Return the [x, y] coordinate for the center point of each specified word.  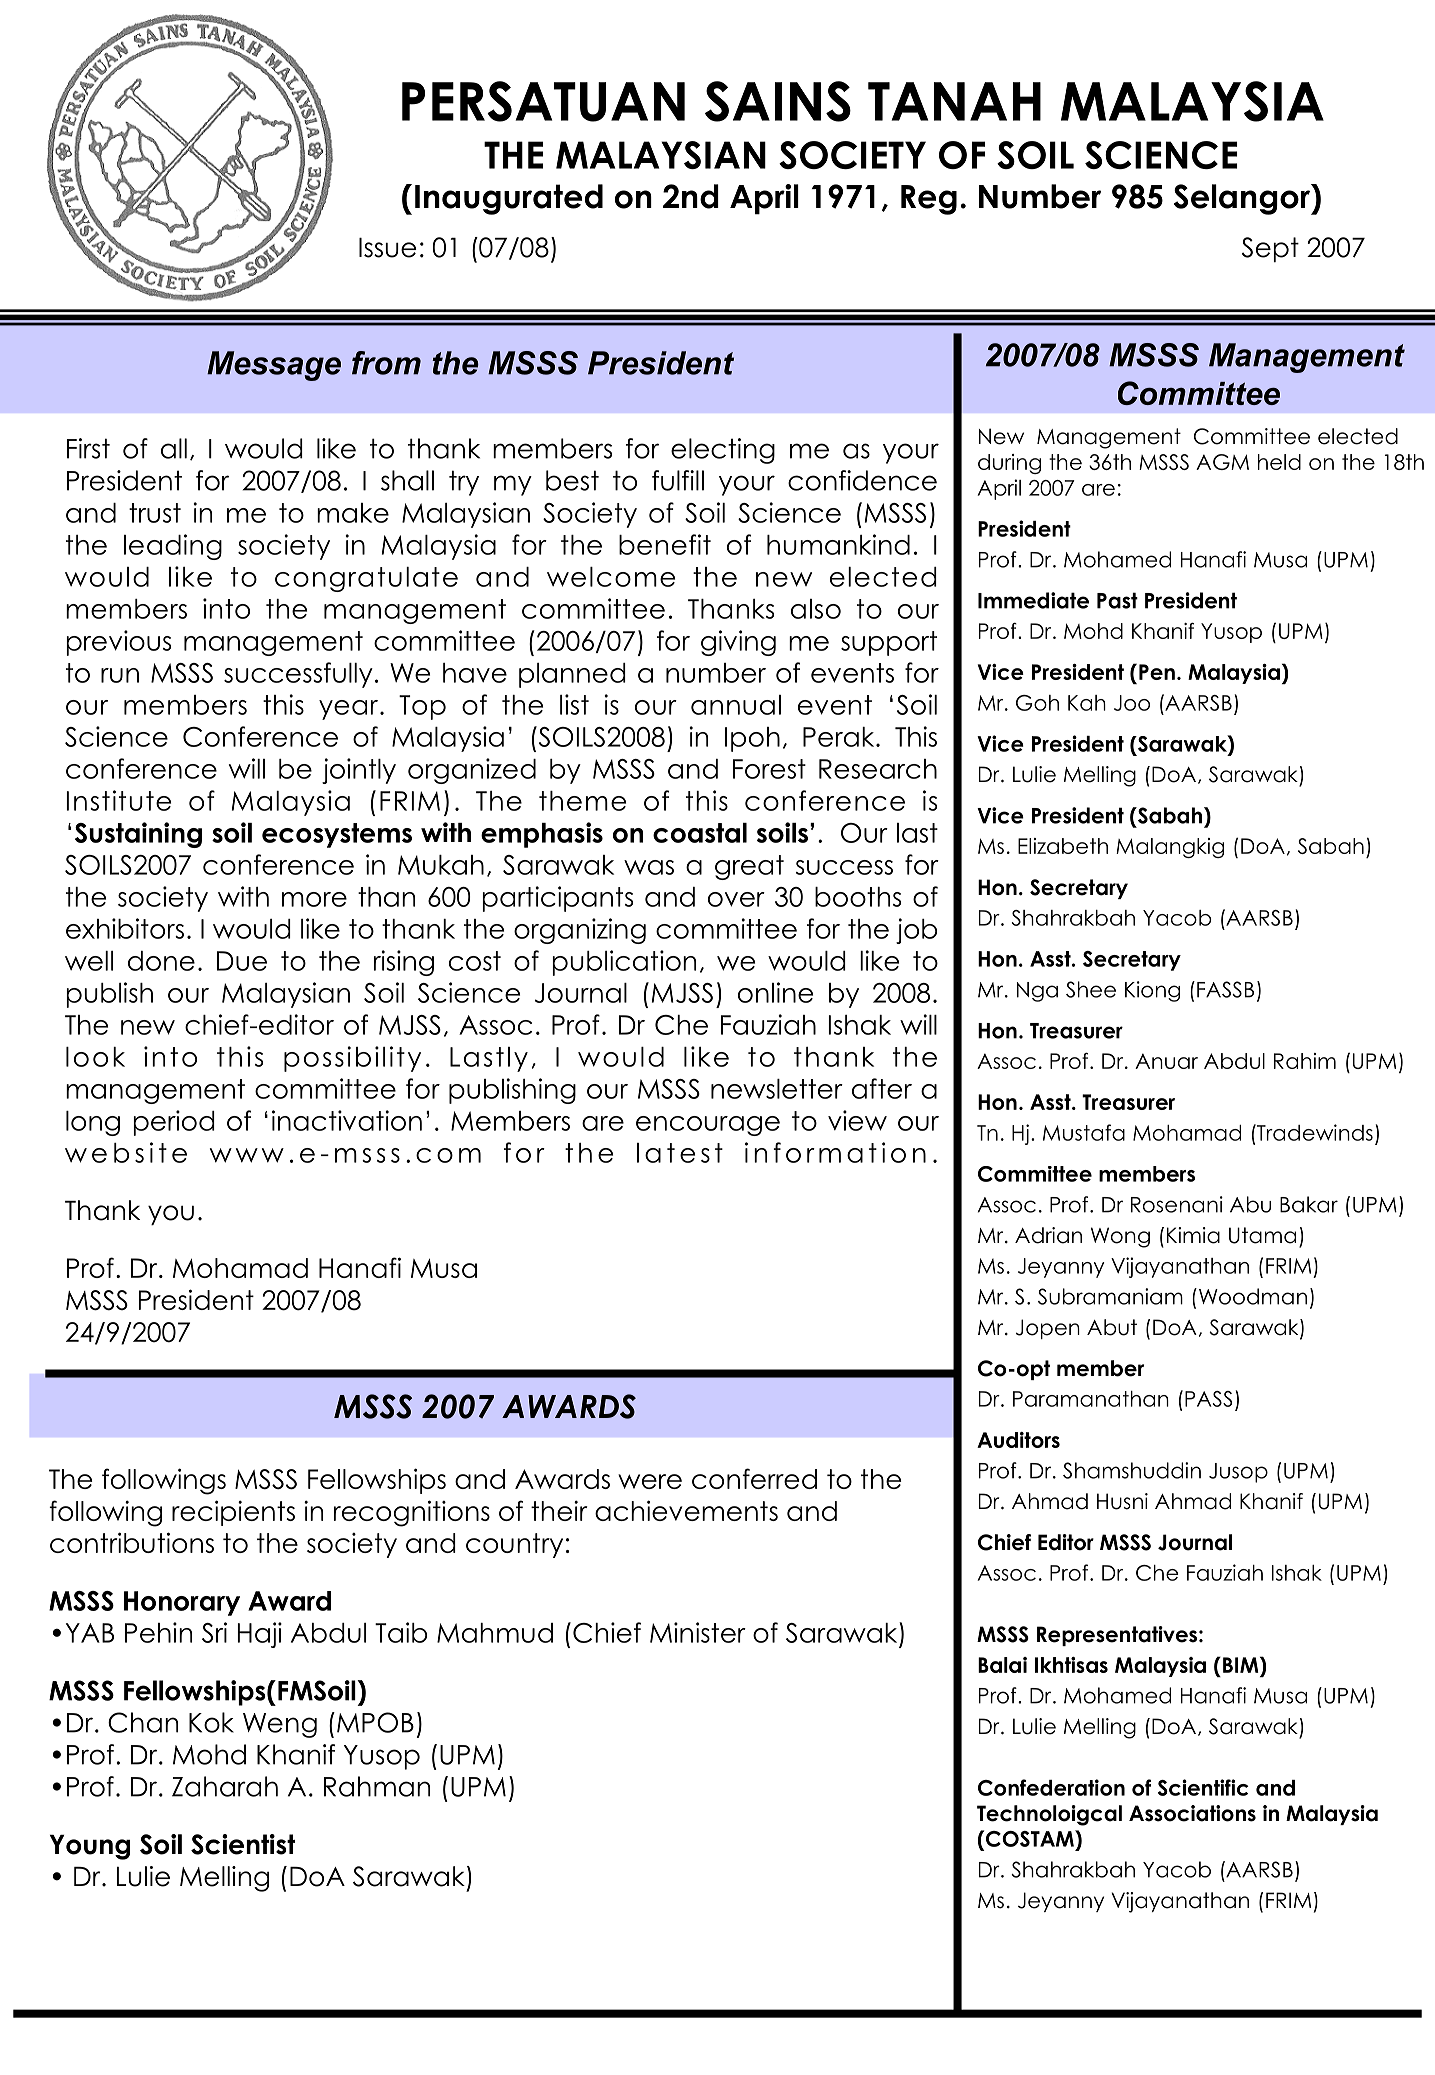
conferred [754, 1478]
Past [1117, 600]
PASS [1208, 1399]
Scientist [243, 1844]
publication [624, 963]
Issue [388, 248]
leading [173, 547]
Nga [1037, 992]
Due [242, 961]
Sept [1270, 249]
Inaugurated [509, 199]
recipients [233, 1513]
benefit [665, 544]
